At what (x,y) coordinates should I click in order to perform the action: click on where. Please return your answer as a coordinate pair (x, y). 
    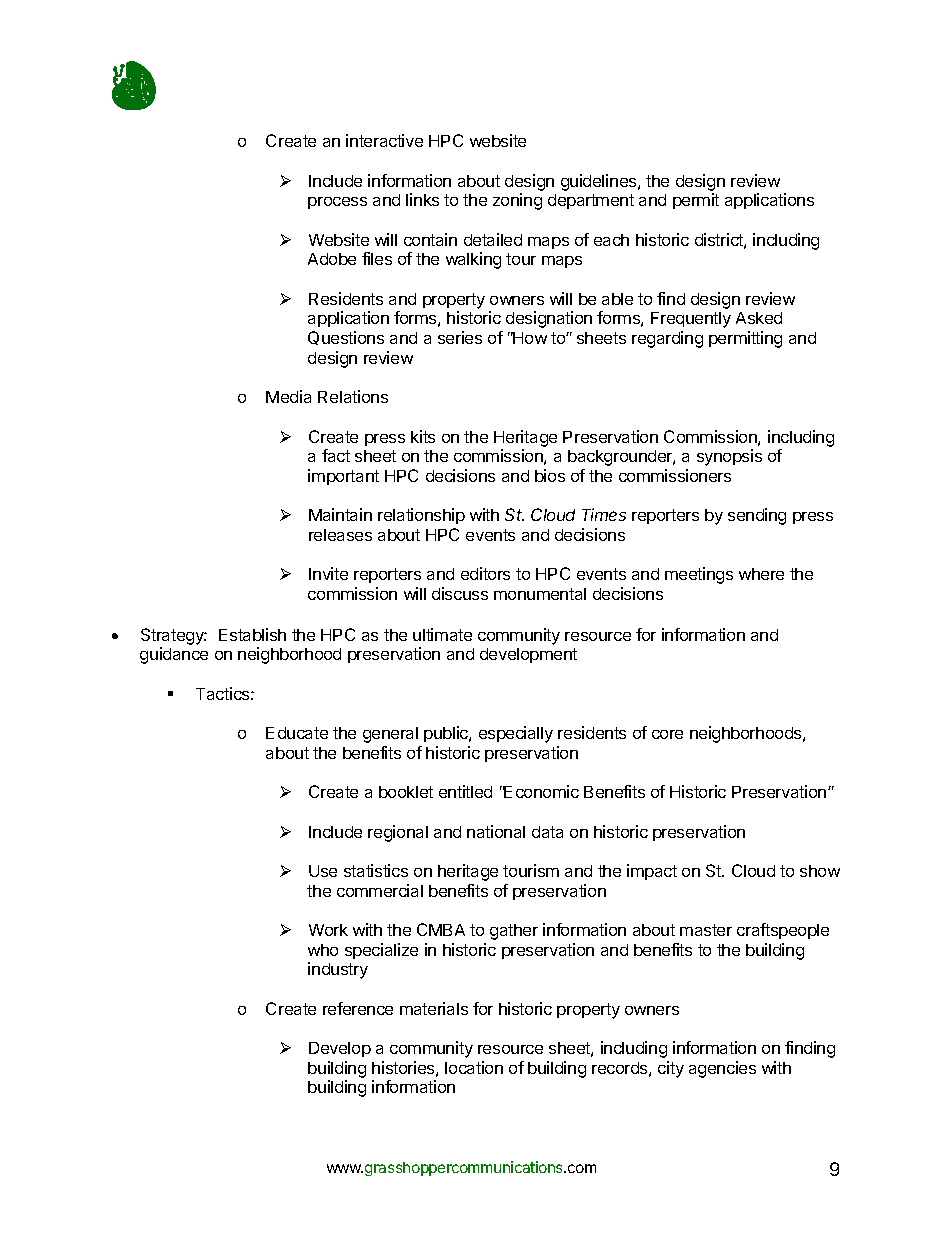
    Looking at the image, I should click on (761, 574).
